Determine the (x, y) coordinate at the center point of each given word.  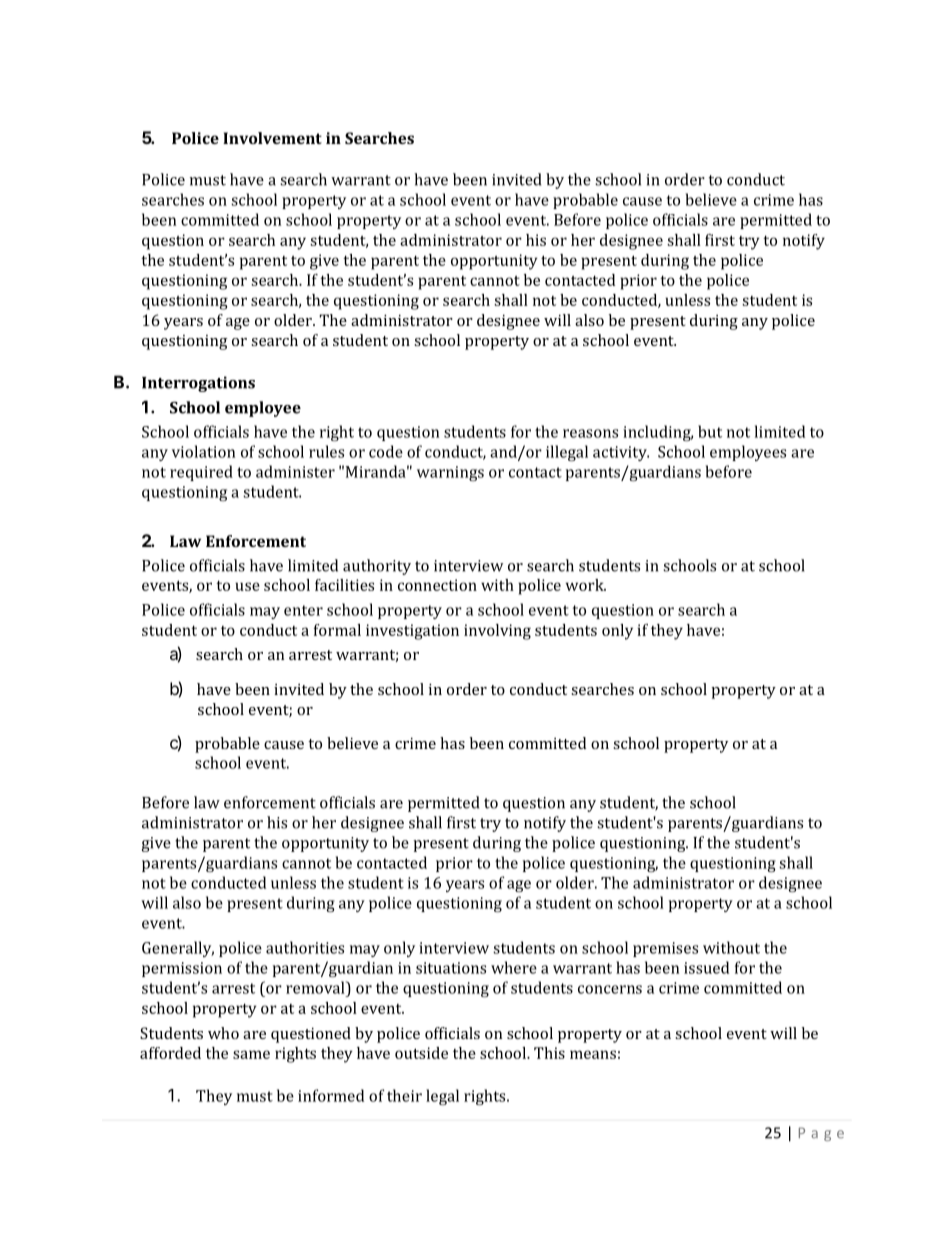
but (710, 431)
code (386, 451)
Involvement (272, 138)
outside (421, 1053)
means (593, 1054)
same (251, 1054)
